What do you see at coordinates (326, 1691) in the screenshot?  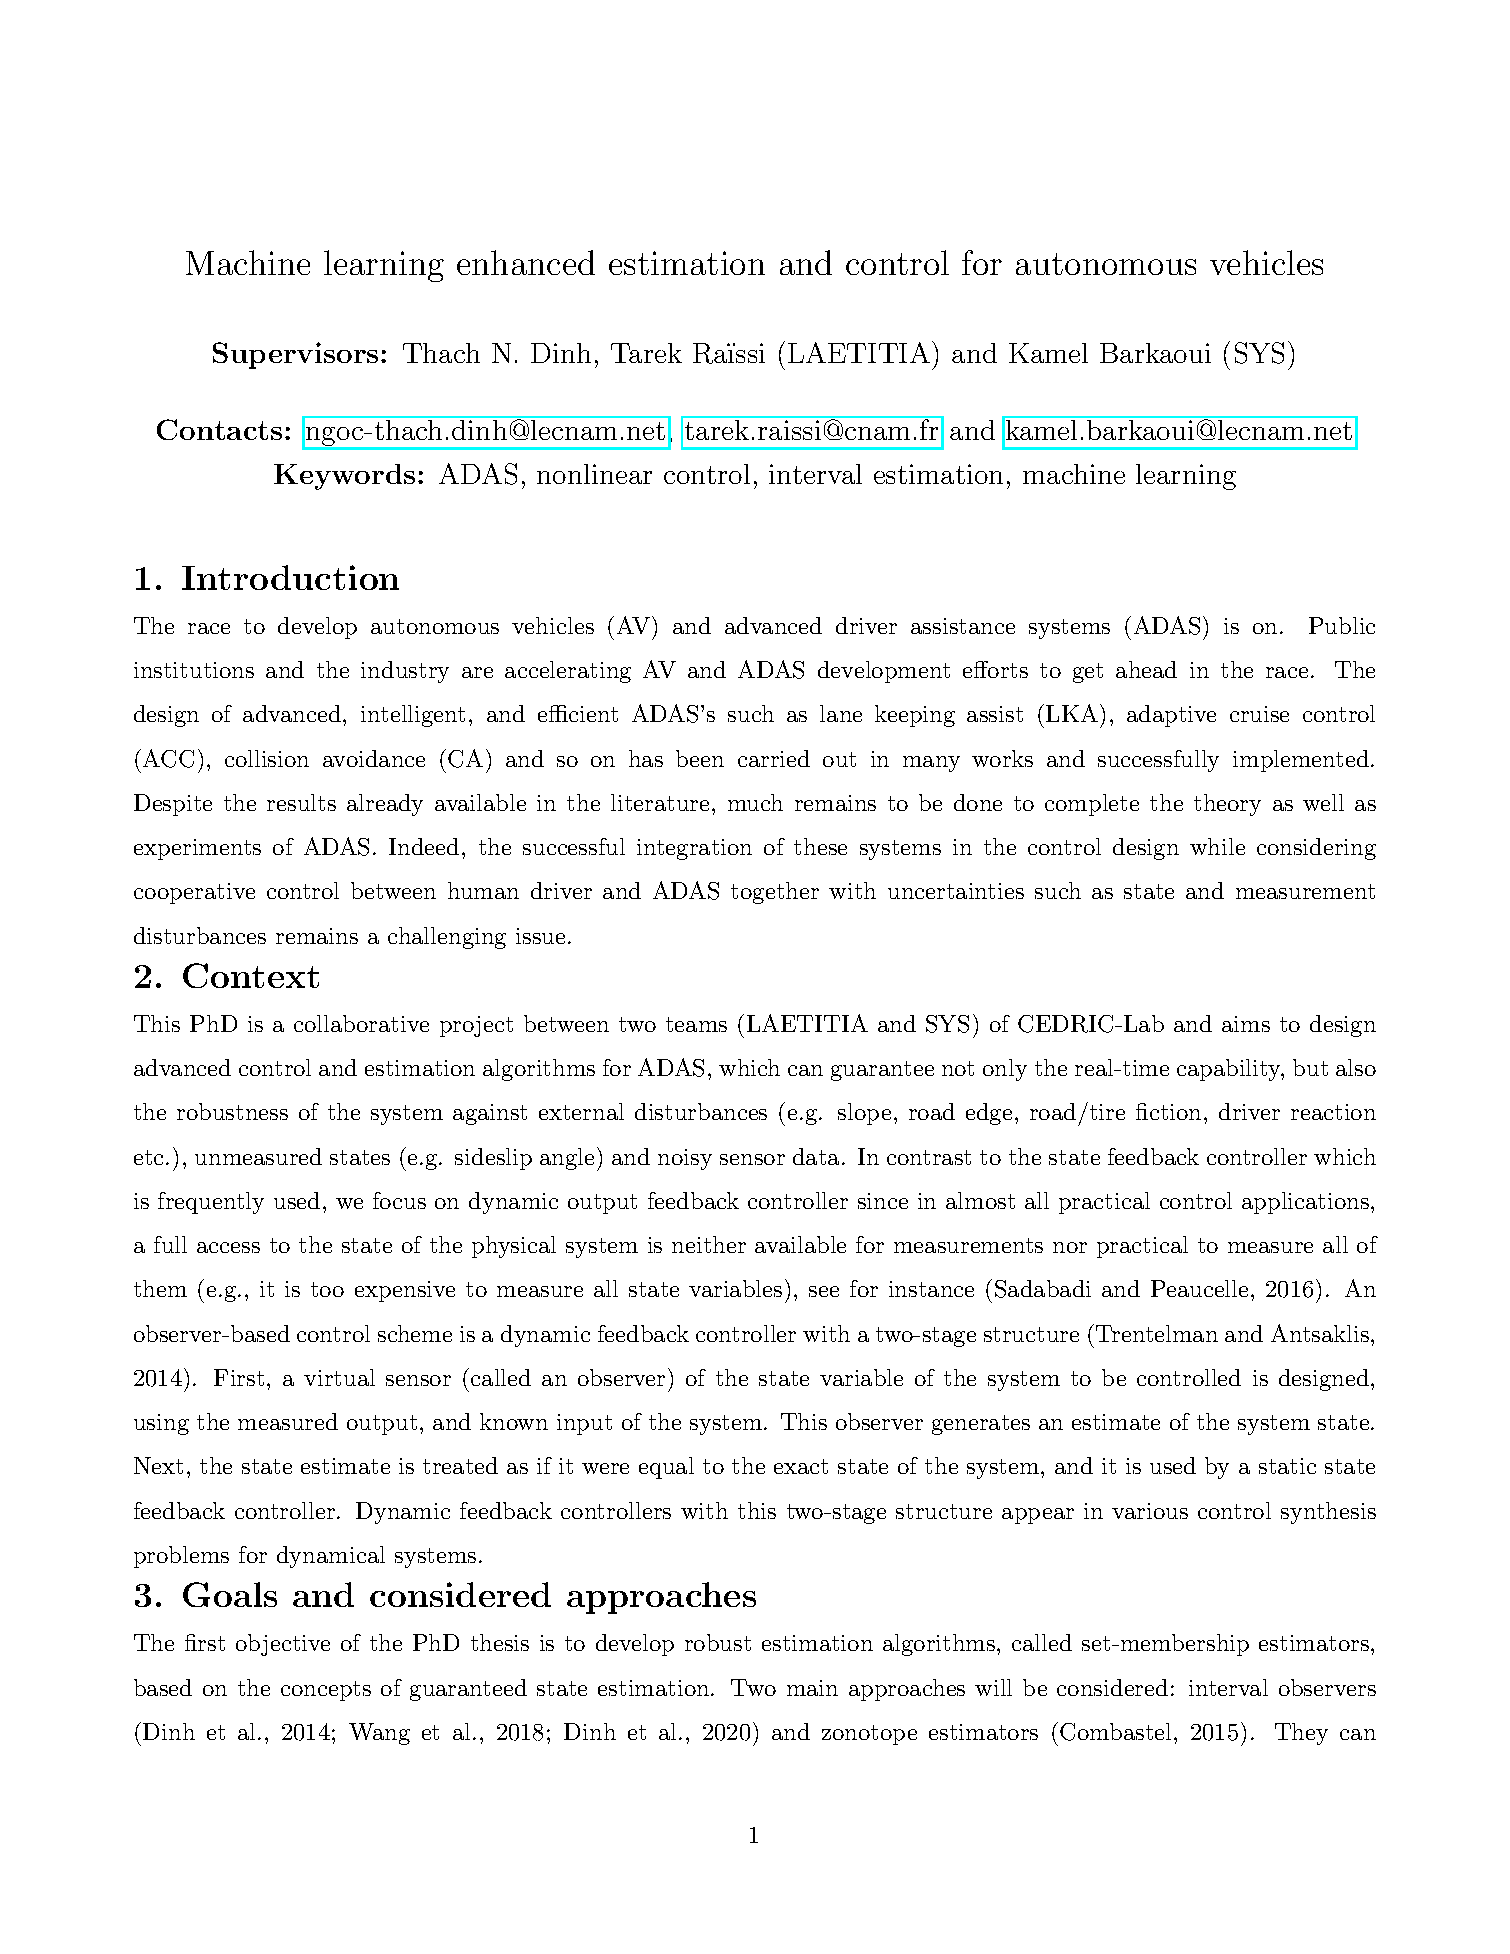 I see `concepts` at bounding box center [326, 1691].
